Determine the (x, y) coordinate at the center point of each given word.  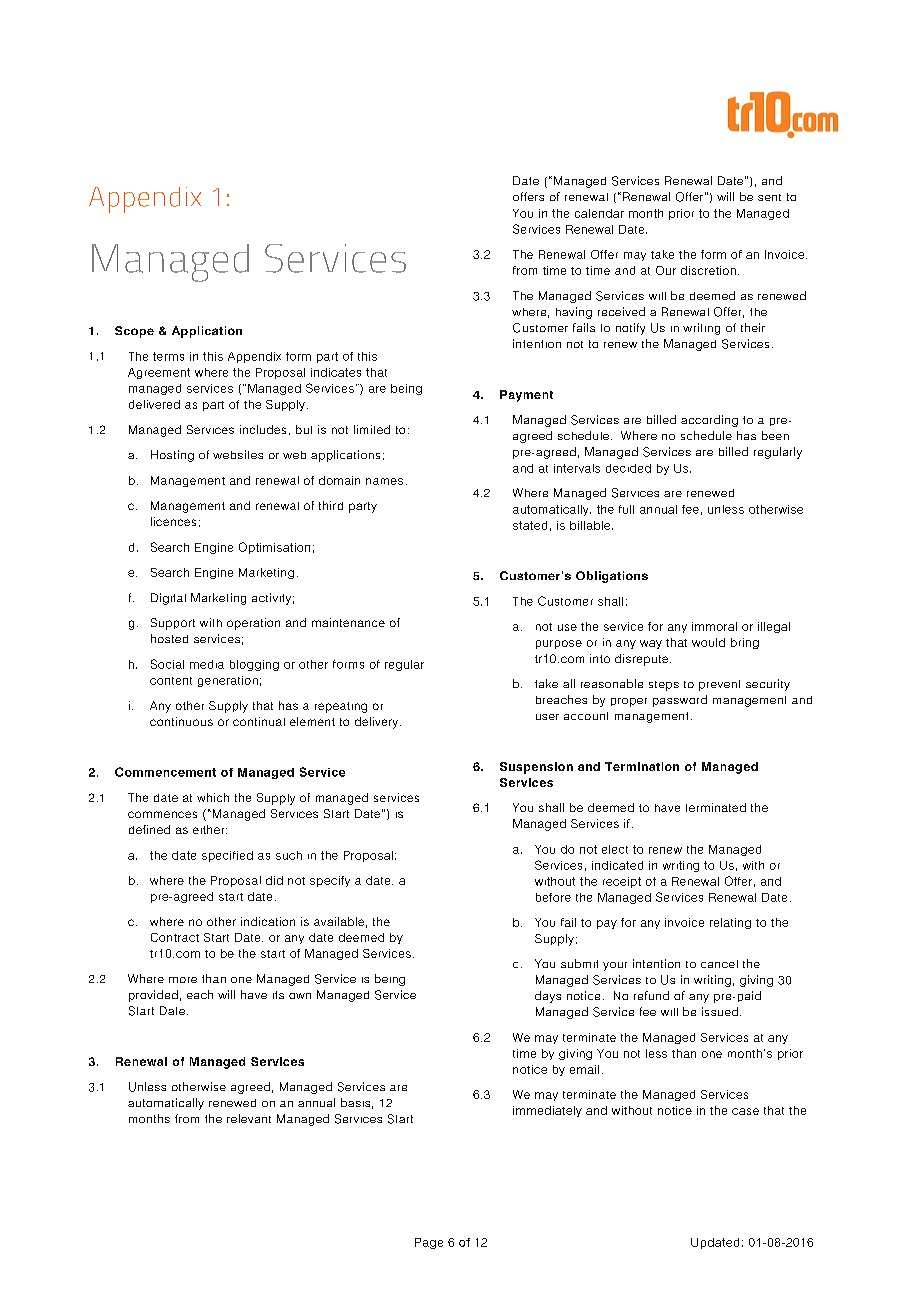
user (547, 717)
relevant (249, 1118)
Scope (134, 332)
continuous (181, 721)
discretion (708, 270)
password (680, 701)
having (574, 313)
